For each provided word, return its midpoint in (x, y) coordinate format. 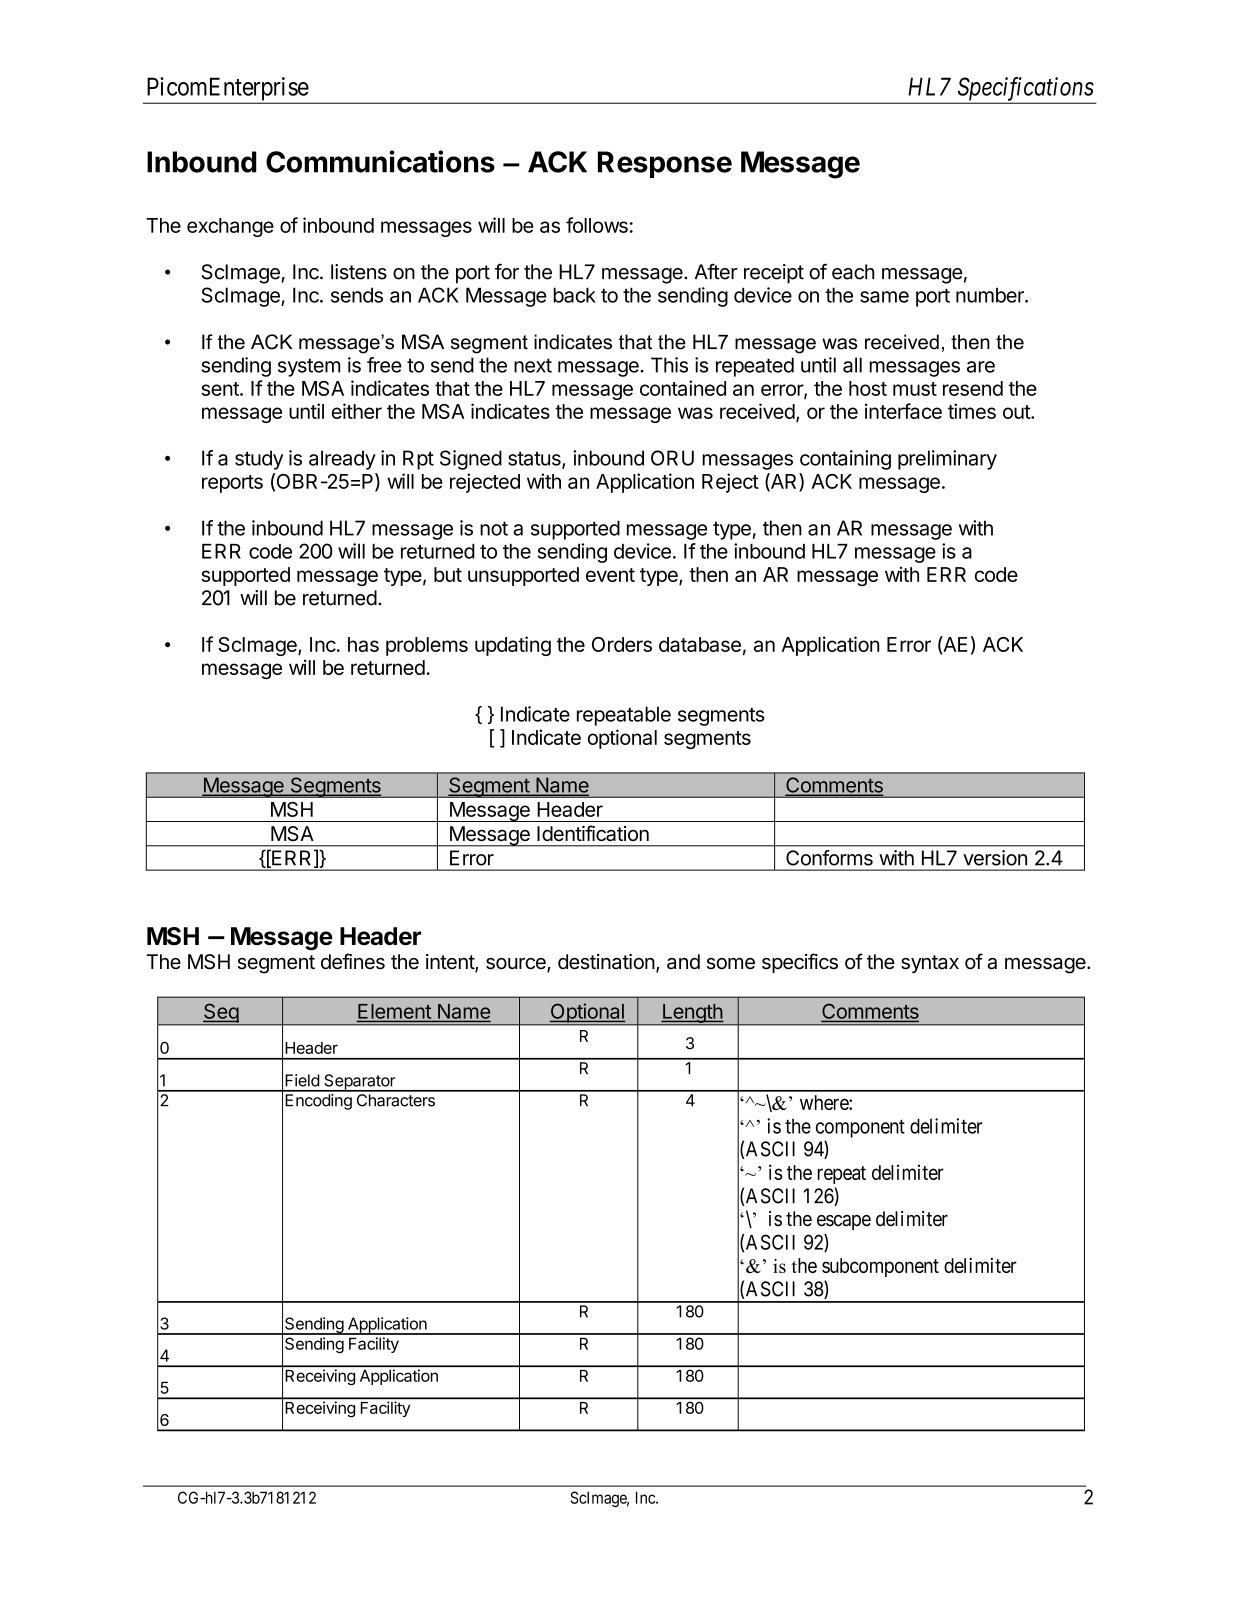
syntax (930, 964)
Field (302, 1080)
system (309, 367)
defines (353, 961)
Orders (622, 644)
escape (844, 1222)
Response (665, 164)
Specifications (1025, 90)
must (915, 389)
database (700, 644)
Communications (380, 161)
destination (606, 962)
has (363, 644)
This (669, 365)
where (825, 1102)
